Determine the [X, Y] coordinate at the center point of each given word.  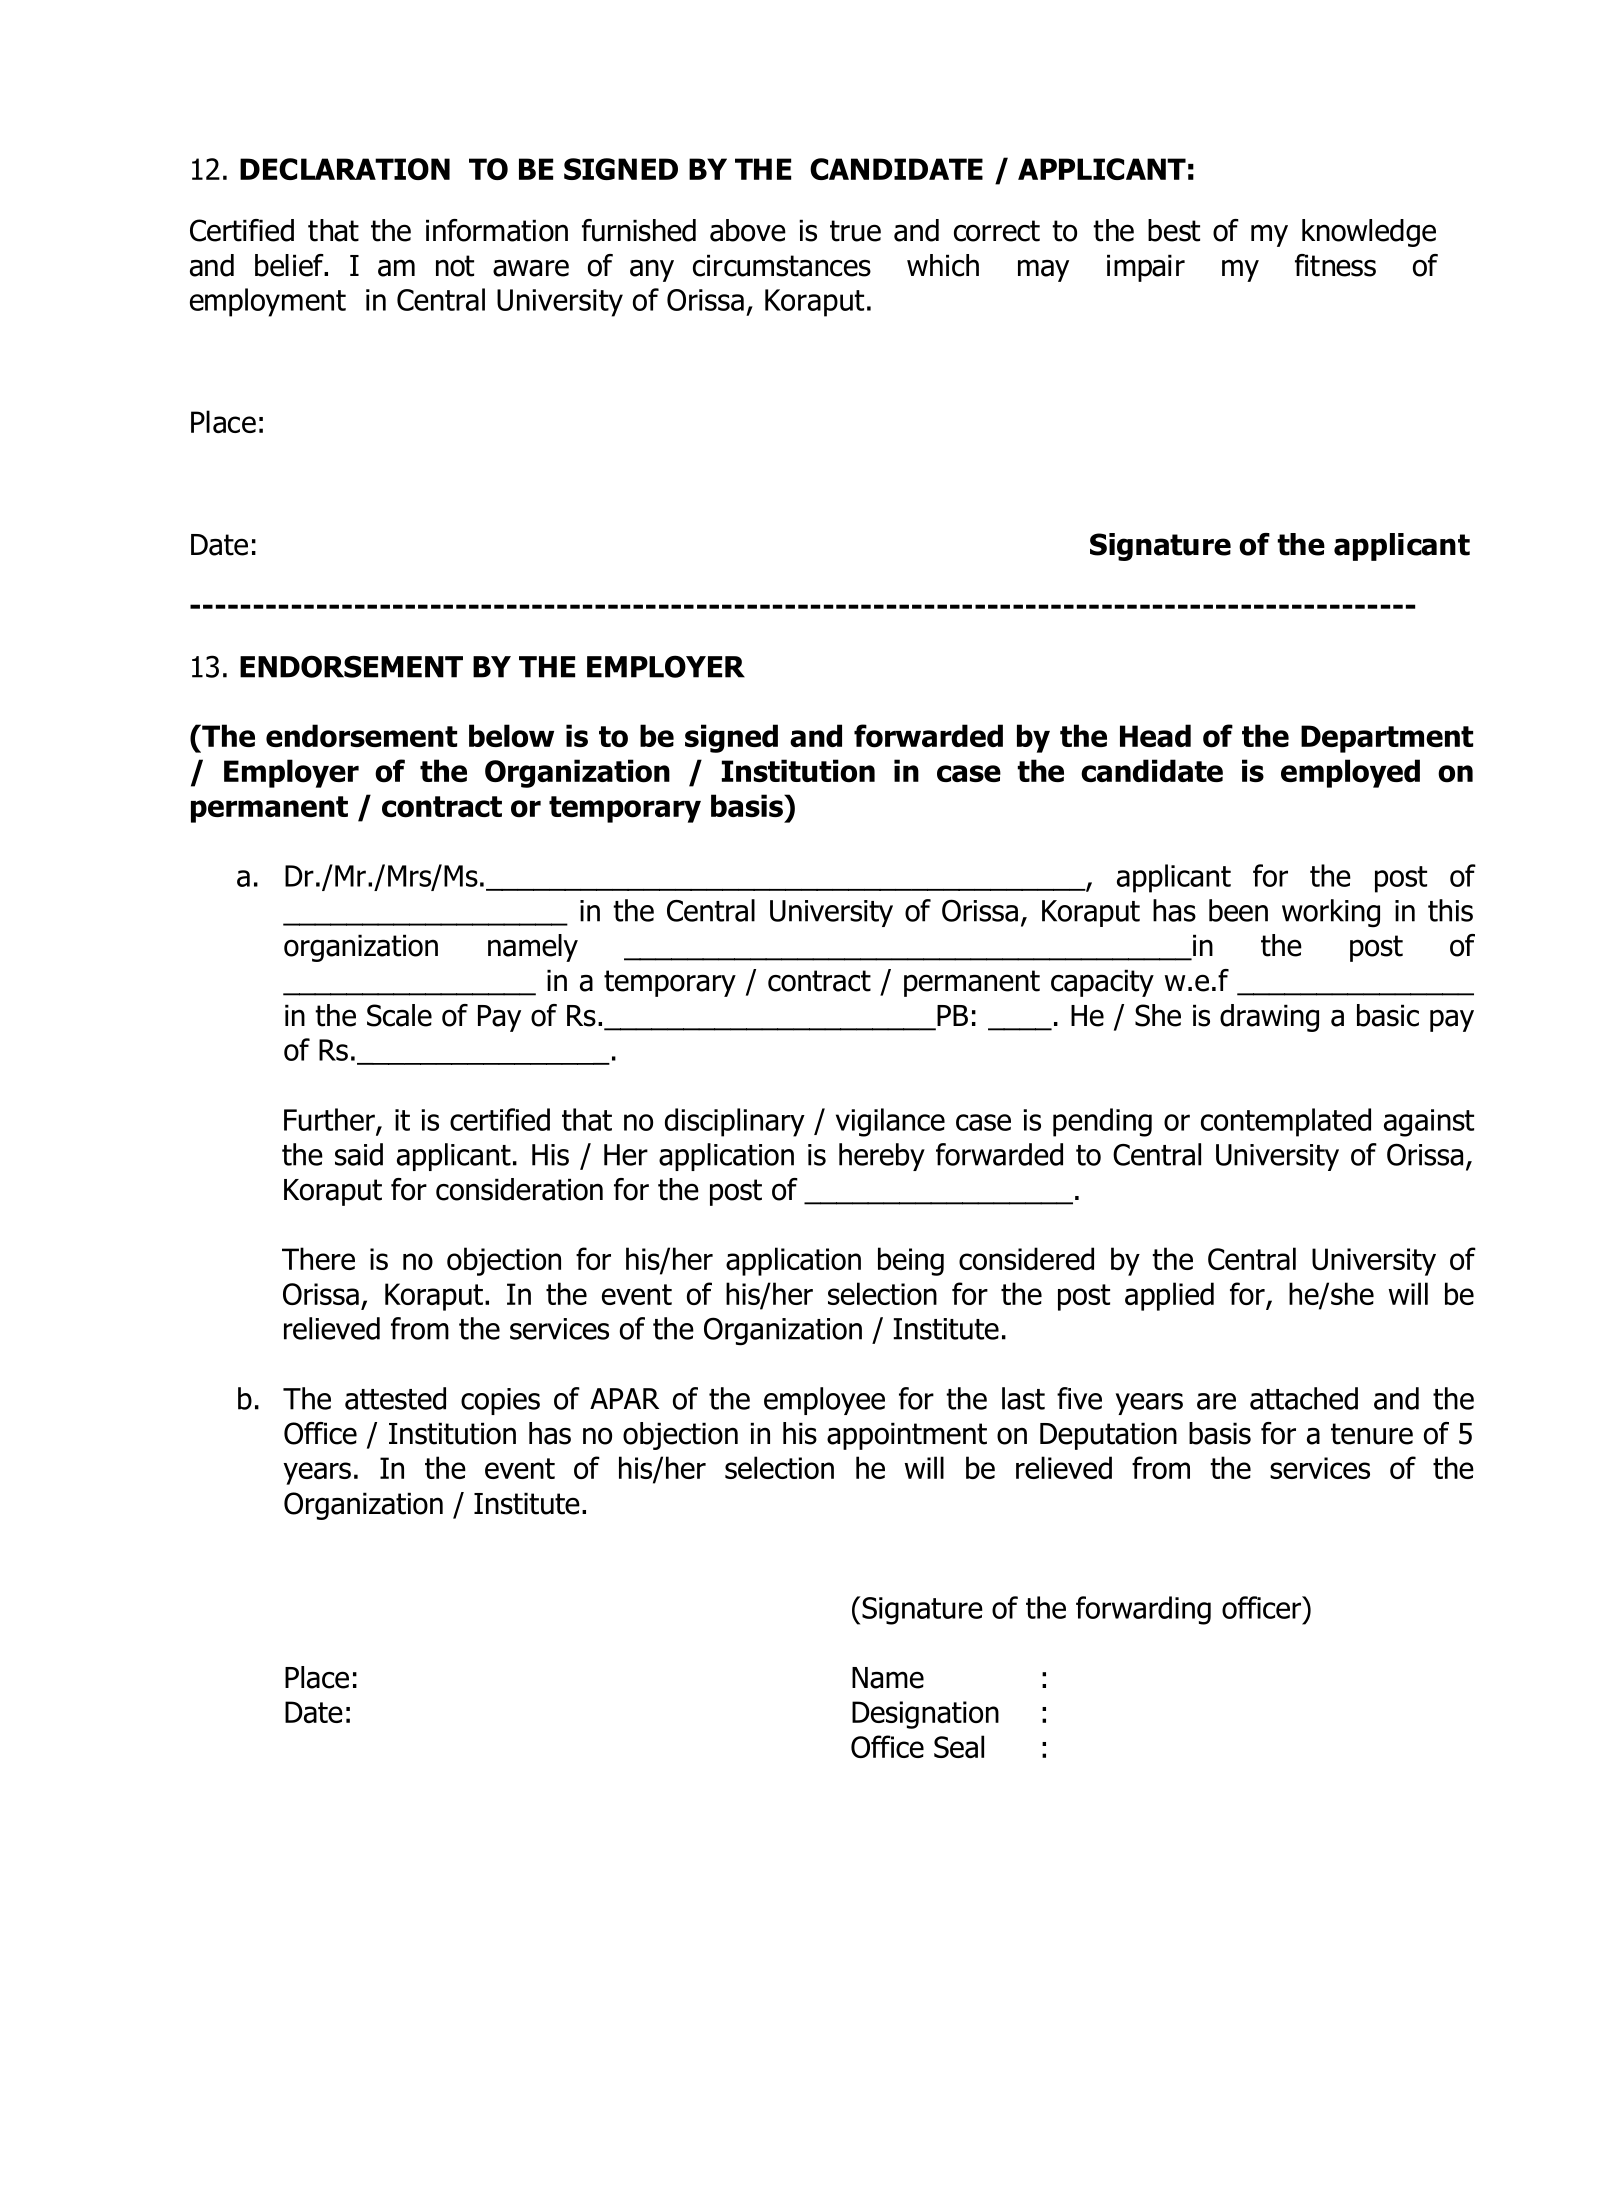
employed [1350, 773]
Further [330, 1120]
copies [500, 1401]
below [511, 736]
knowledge [1369, 233]
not [455, 266]
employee [824, 1401]
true [855, 231]
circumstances [782, 265]
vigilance [890, 1122]
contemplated [1286, 1122]
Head [1155, 735]
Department [1387, 739]
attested [395, 1398]
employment [268, 302]
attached [1304, 1398]
